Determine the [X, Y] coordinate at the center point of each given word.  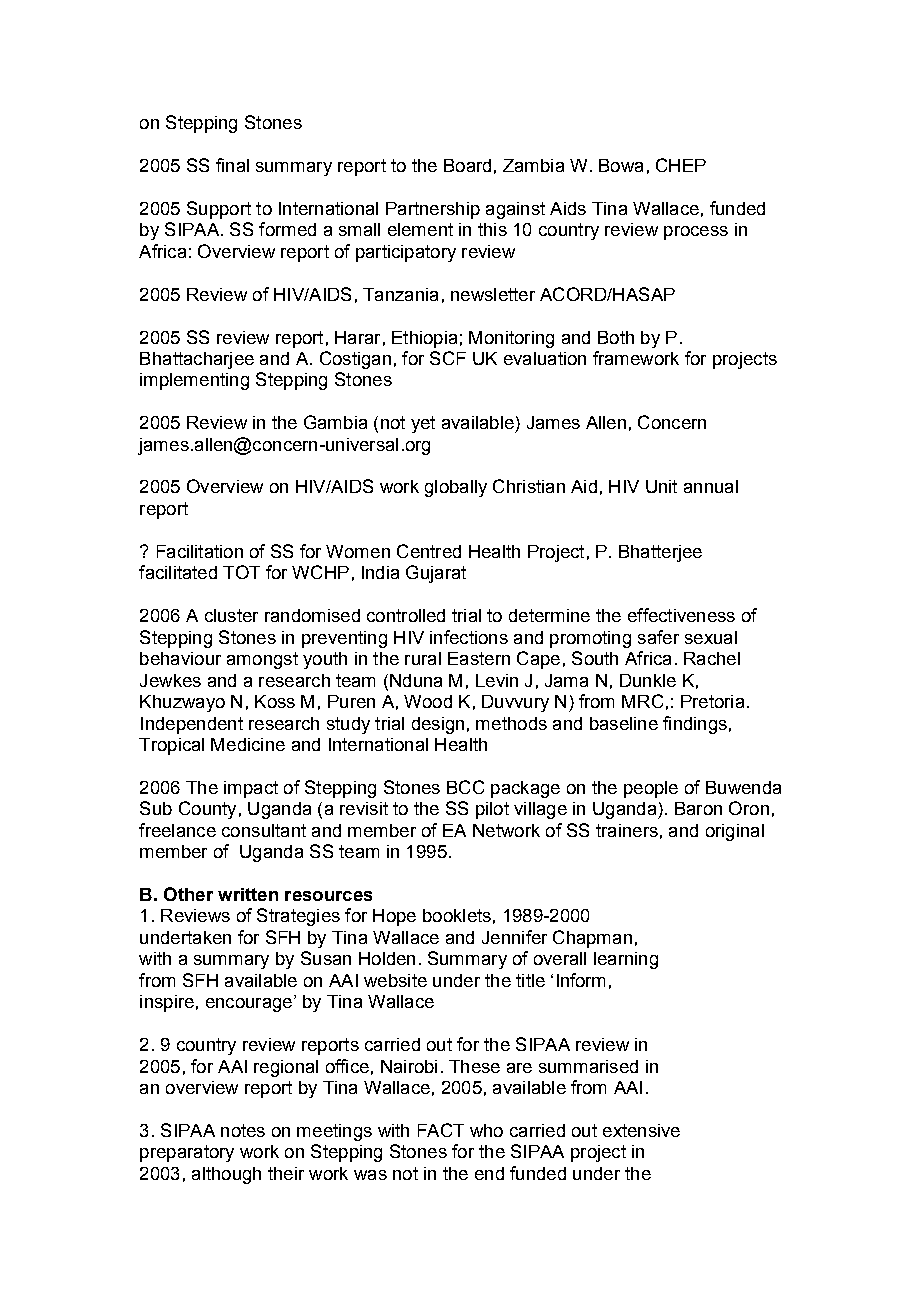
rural [423, 658]
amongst [262, 660]
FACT [441, 1130]
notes [243, 1130]
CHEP [681, 165]
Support [219, 210]
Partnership [433, 210]
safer [658, 637]
